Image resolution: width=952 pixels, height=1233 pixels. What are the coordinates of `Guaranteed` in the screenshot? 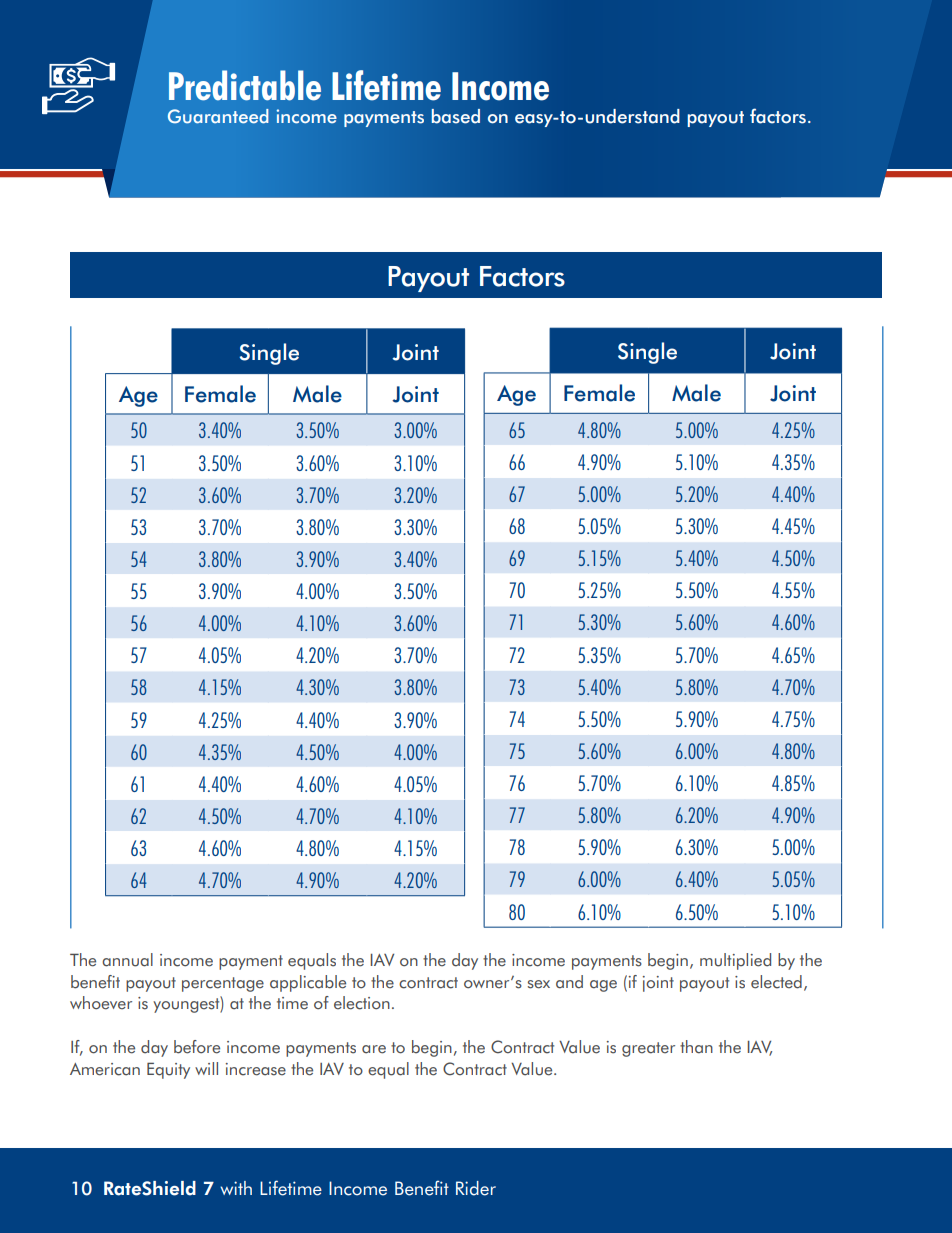 It's located at (218, 116).
